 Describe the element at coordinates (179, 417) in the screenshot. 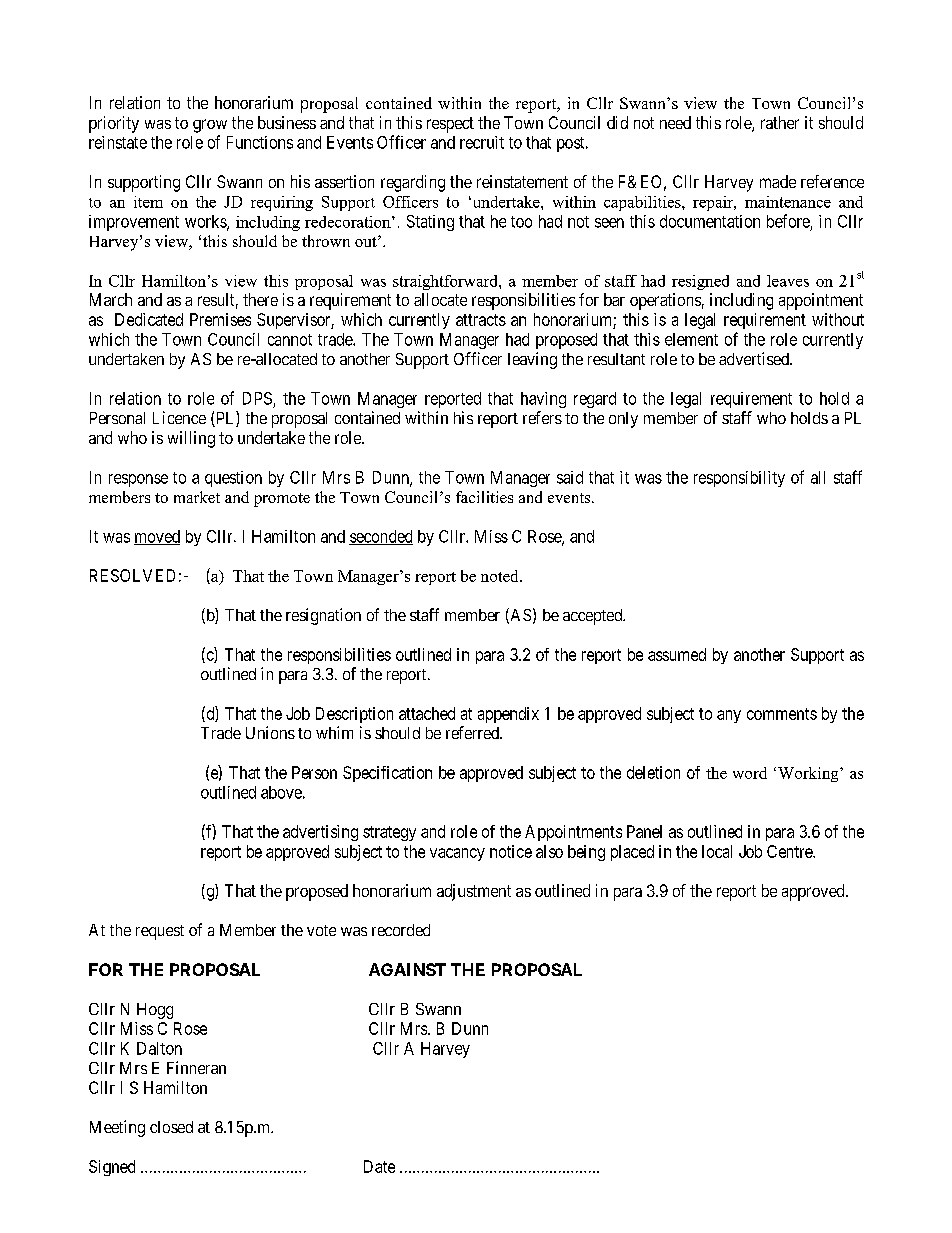

I see `Licence` at that location.
